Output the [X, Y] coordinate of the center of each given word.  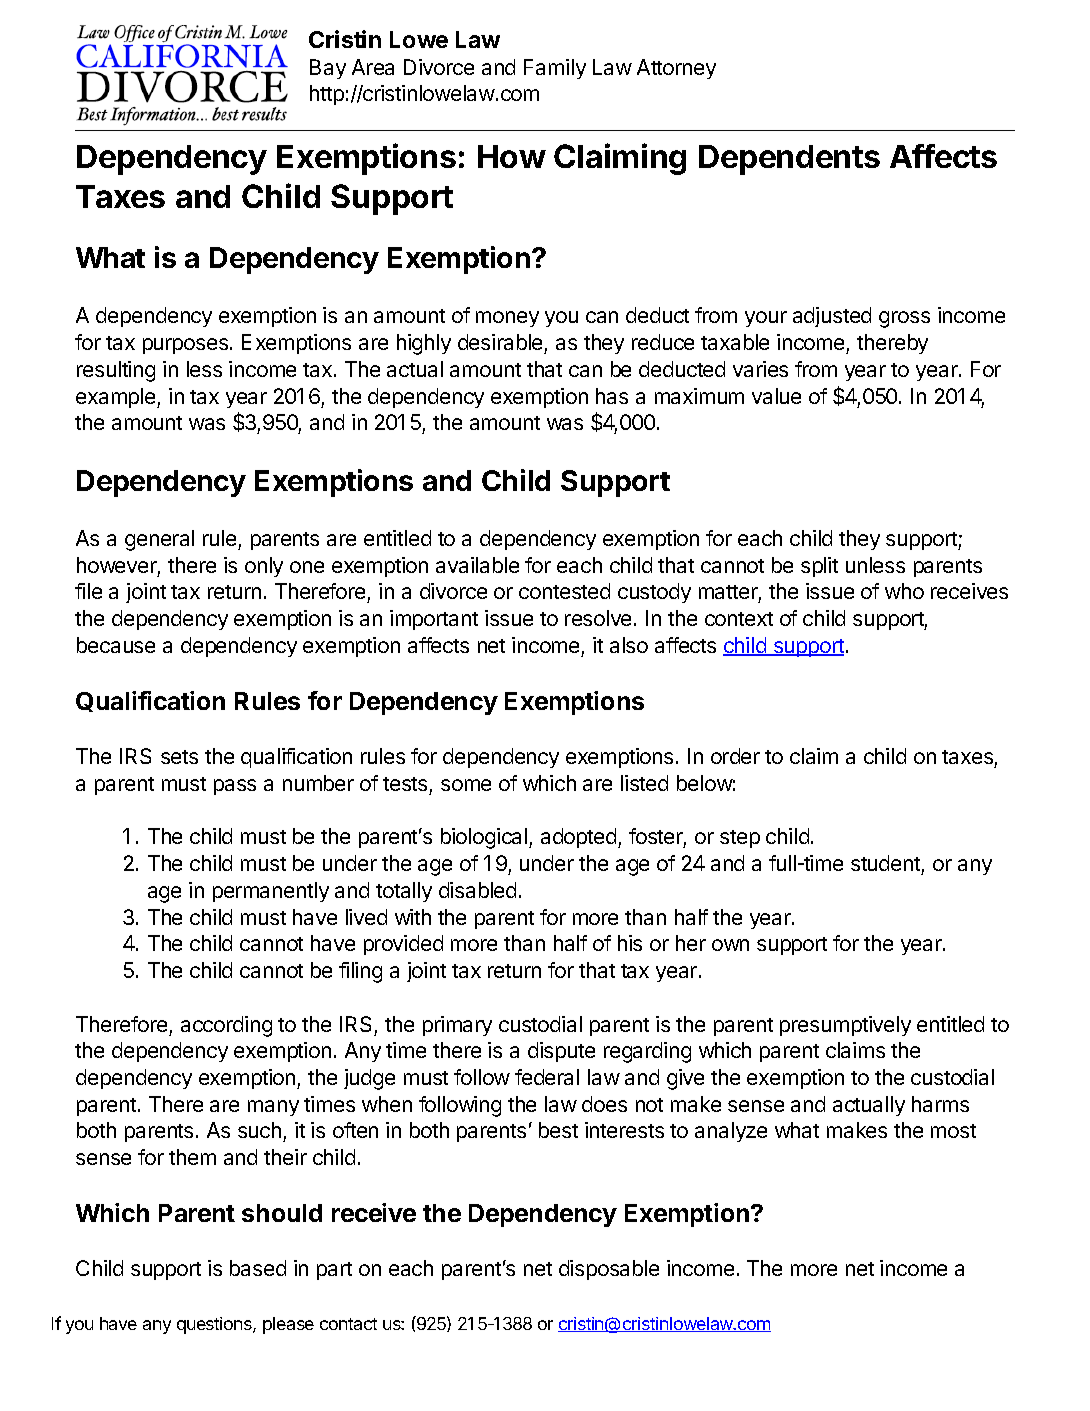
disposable [609, 1270]
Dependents [789, 160]
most [953, 1131]
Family [555, 69]
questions [215, 1325]
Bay [328, 69]
